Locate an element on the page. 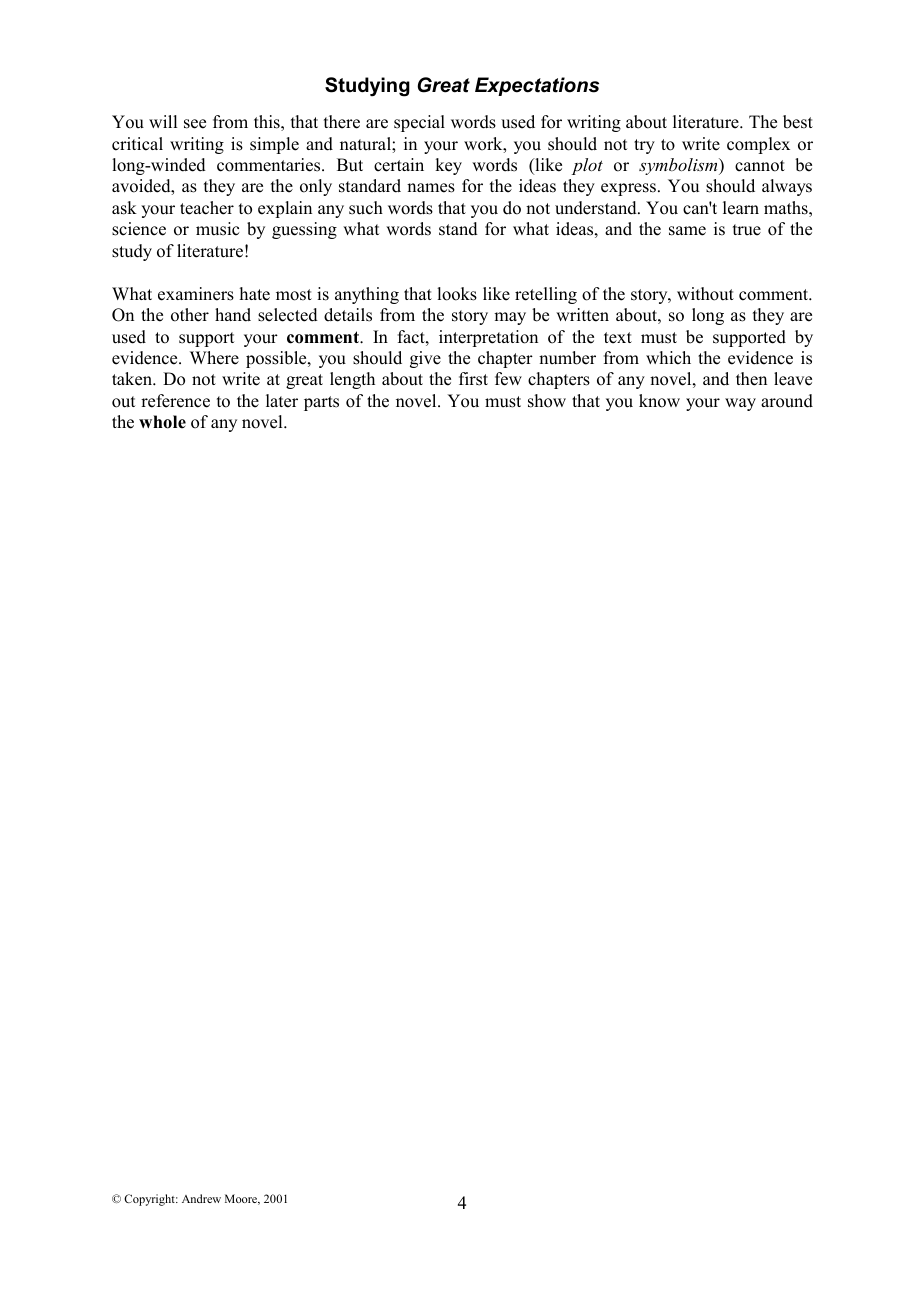  whole is located at coordinates (162, 422).
